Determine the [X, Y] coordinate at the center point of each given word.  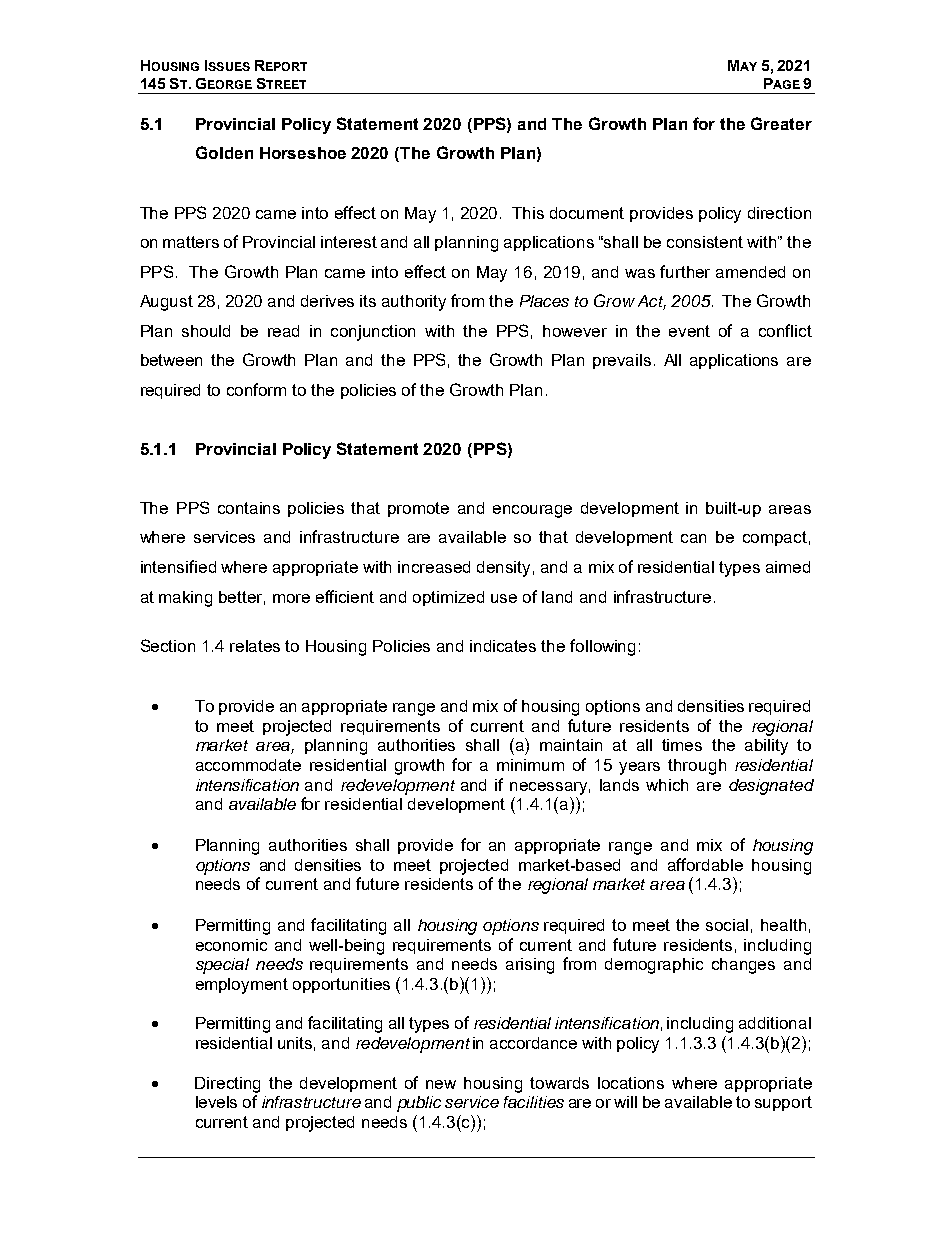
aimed [788, 567]
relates [255, 646]
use [504, 598]
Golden [224, 152]
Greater [781, 123]
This [528, 213]
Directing [227, 1085]
